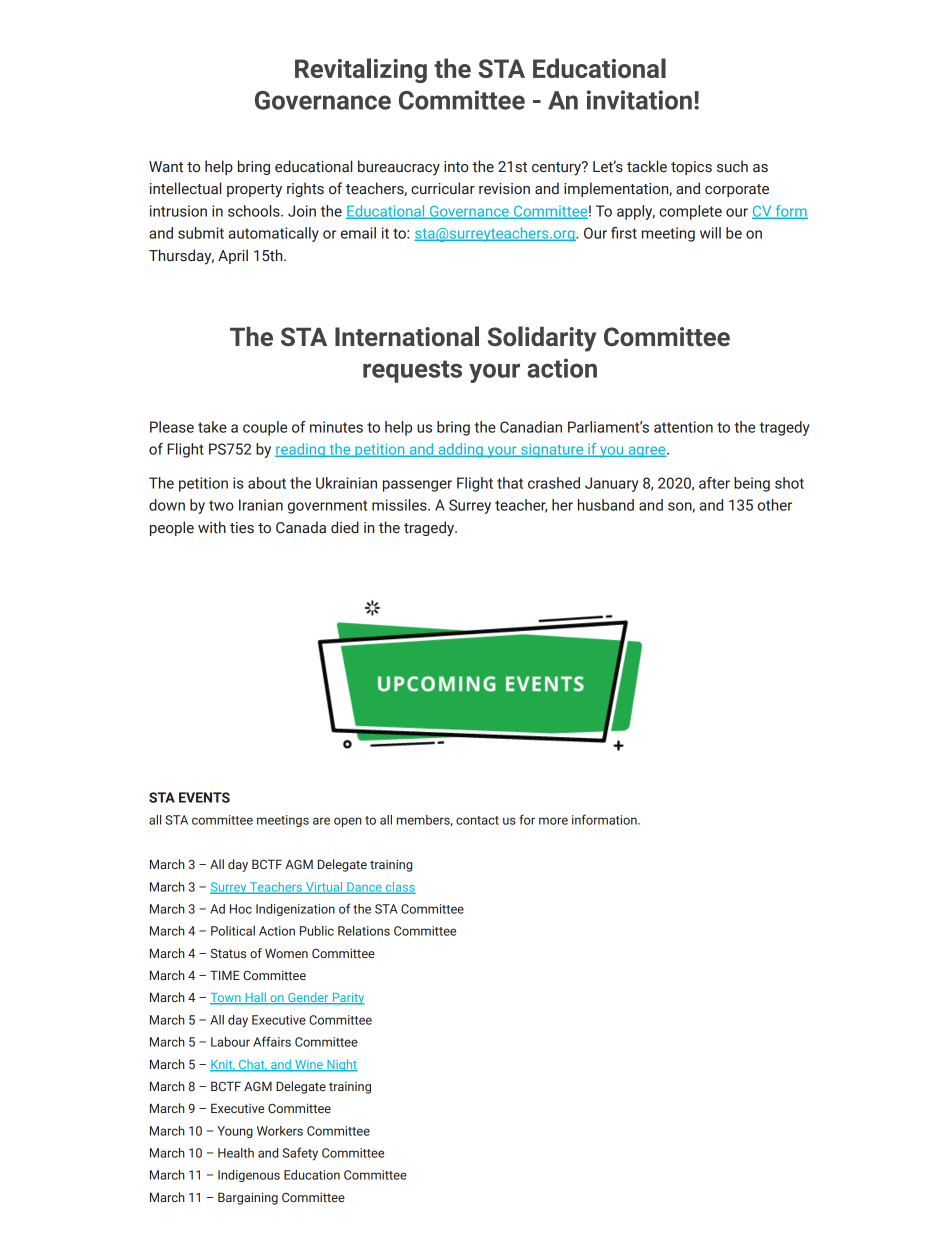 The height and width of the screenshot is (1233, 952). I want to click on Health, so click(236, 1153).
